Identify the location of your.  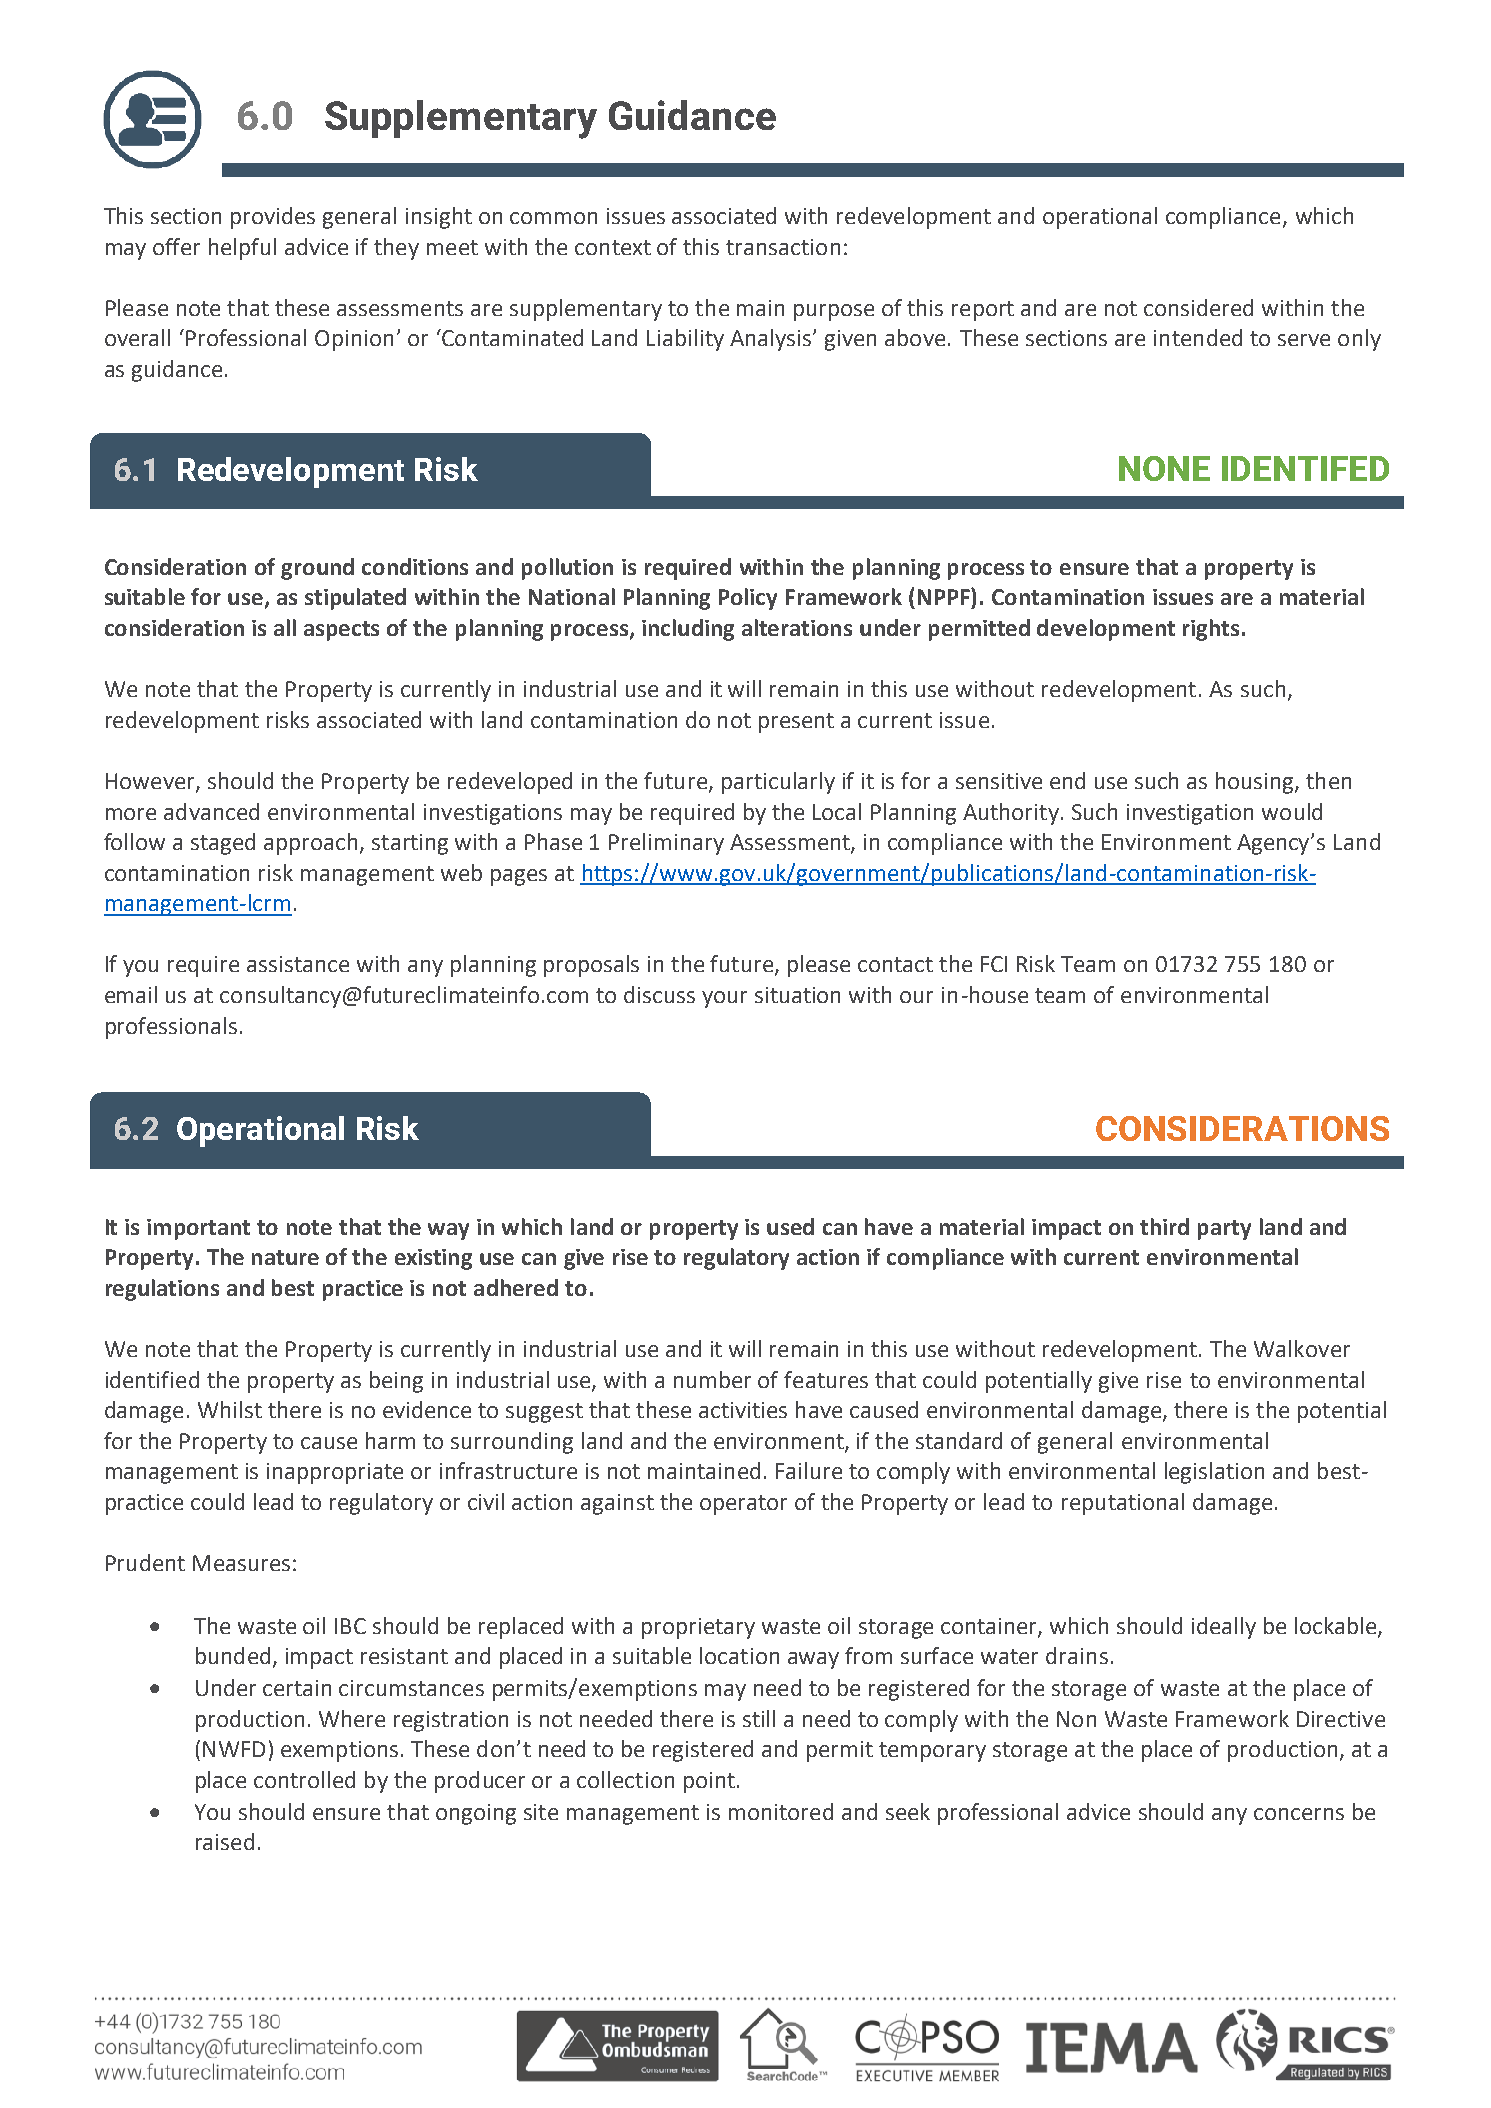
(724, 999).
